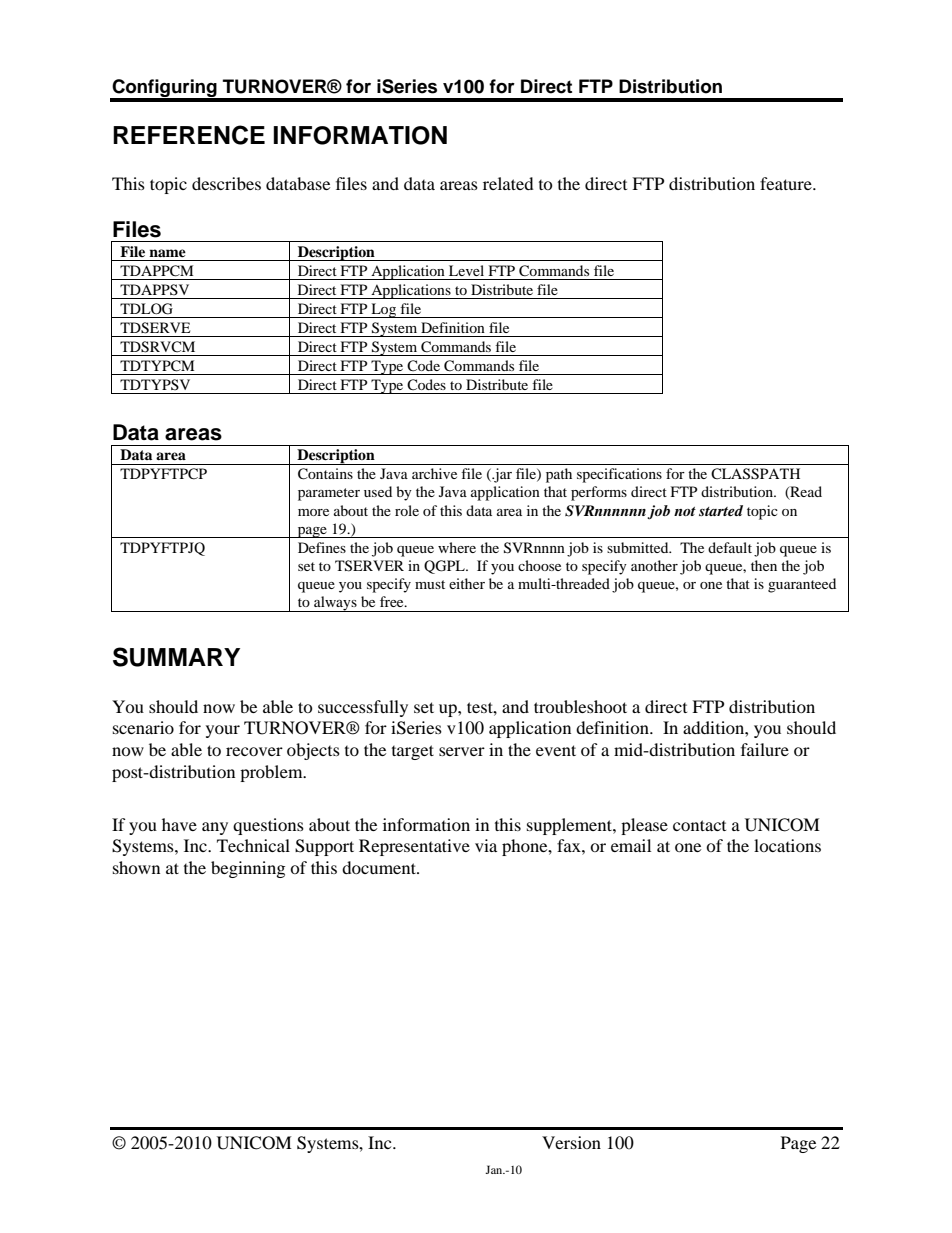 This image has height=1233, width=952. What do you see at coordinates (467, 583) in the image?
I see `either` at bounding box center [467, 583].
